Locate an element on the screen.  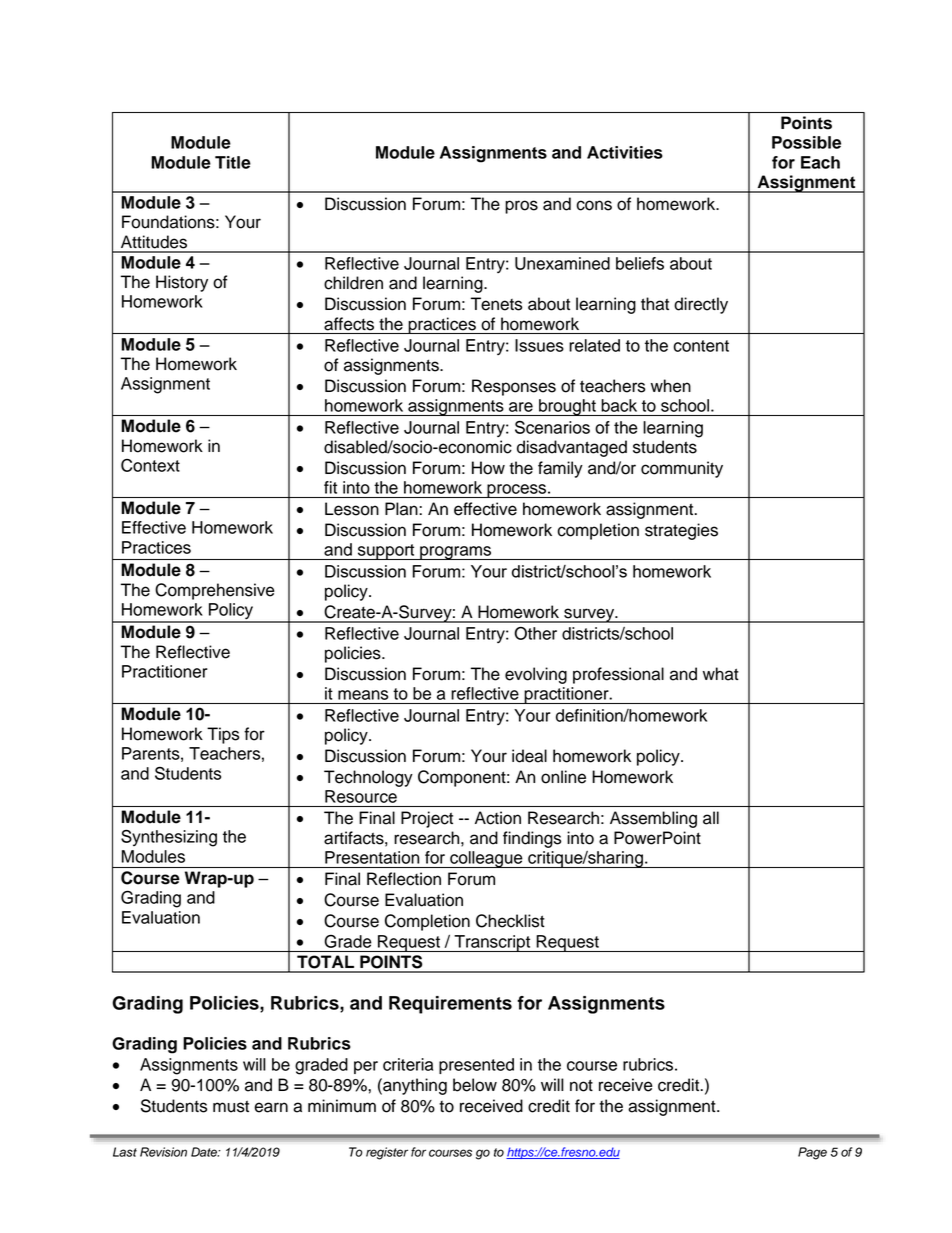
Comprehensive is located at coordinates (215, 591).
